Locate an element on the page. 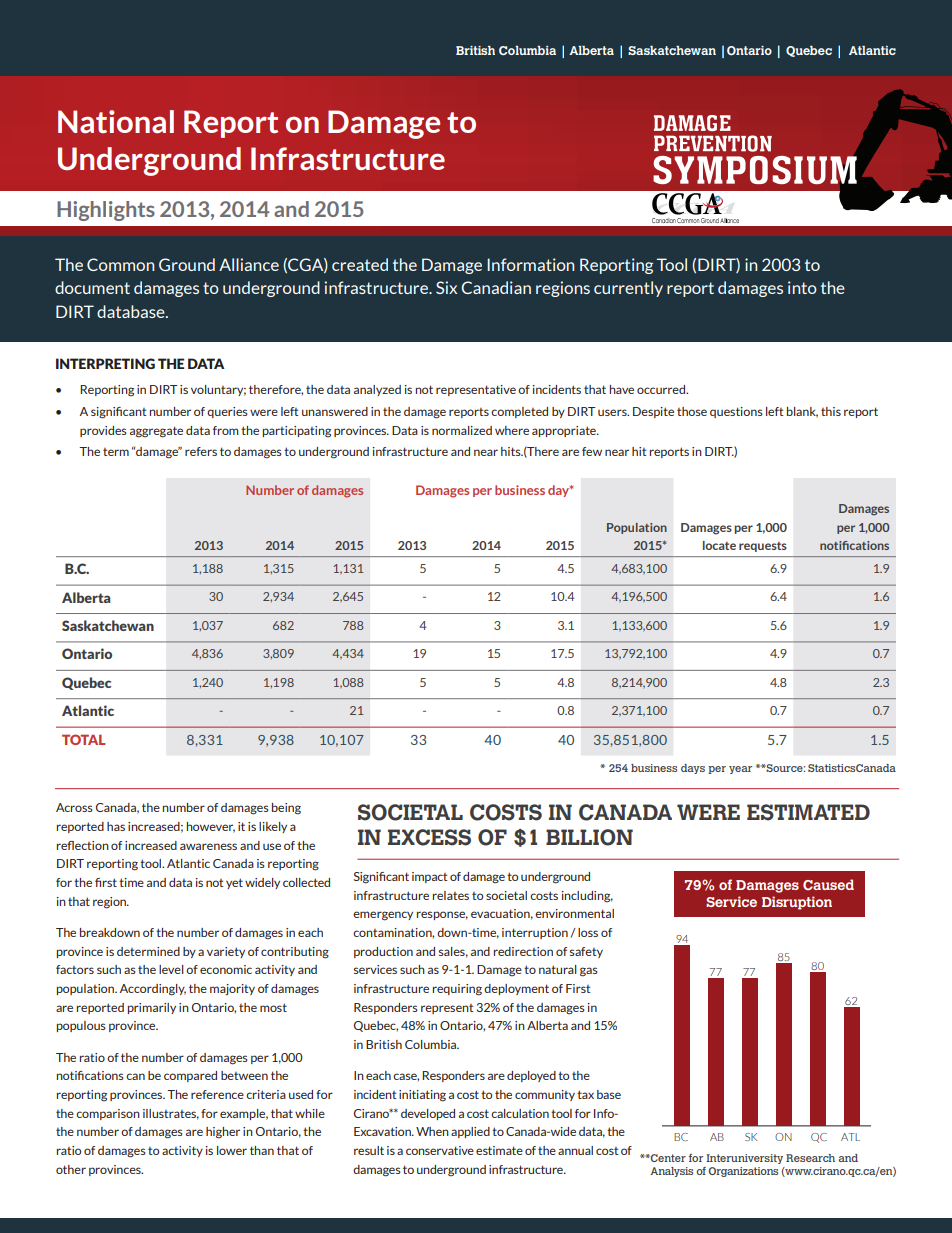 The image size is (952, 1233). higher is located at coordinates (223, 1133).
